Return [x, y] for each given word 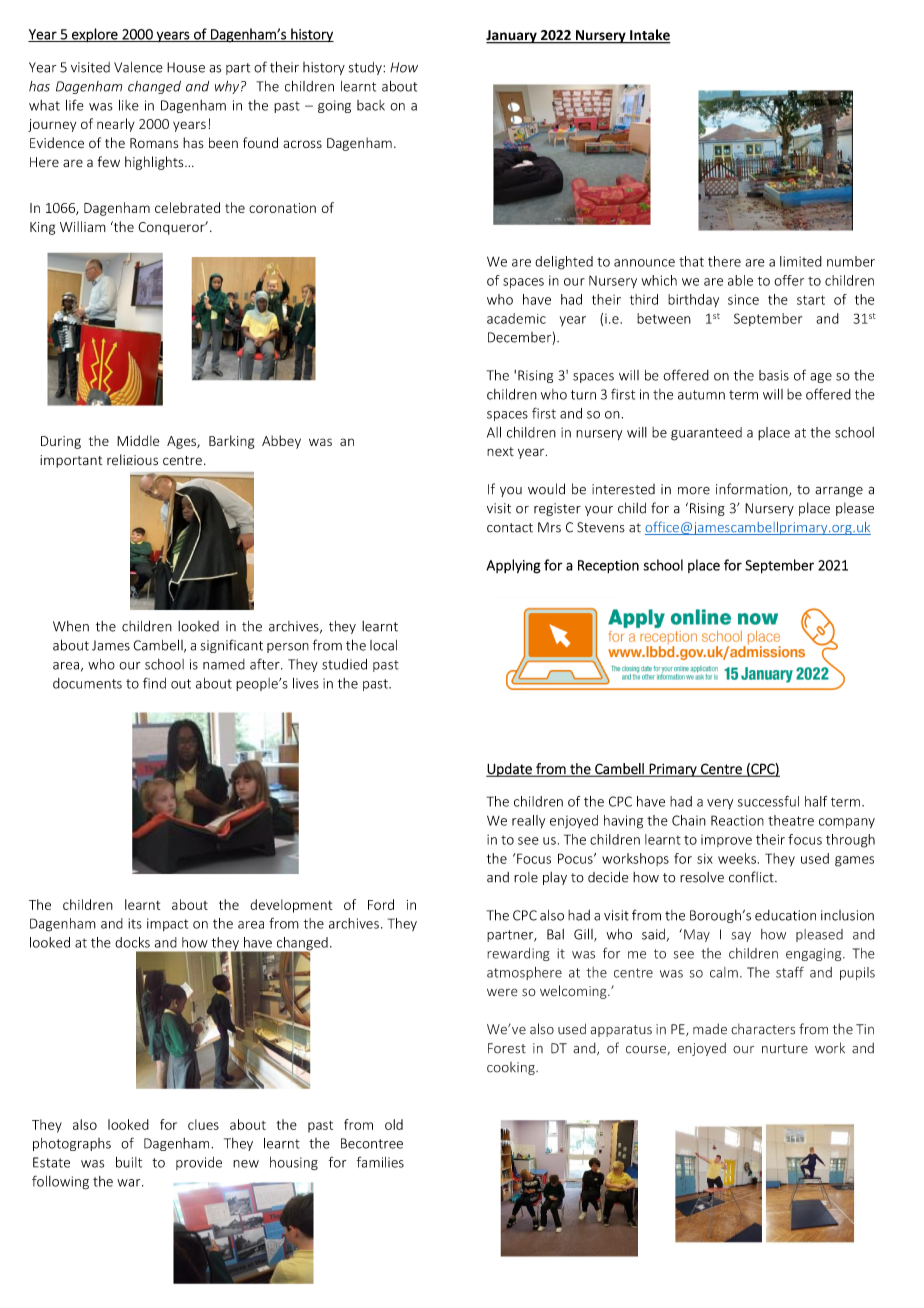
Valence [138, 67]
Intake [649, 36]
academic [516, 318]
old [394, 1124]
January [512, 37]
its [135, 923]
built [129, 1162]
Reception [608, 566]
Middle [138, 440]
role [526, 877]
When [71, 626]
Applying [513, 566]
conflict [752, 877]
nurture [785, 1049]
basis [774, 375]
